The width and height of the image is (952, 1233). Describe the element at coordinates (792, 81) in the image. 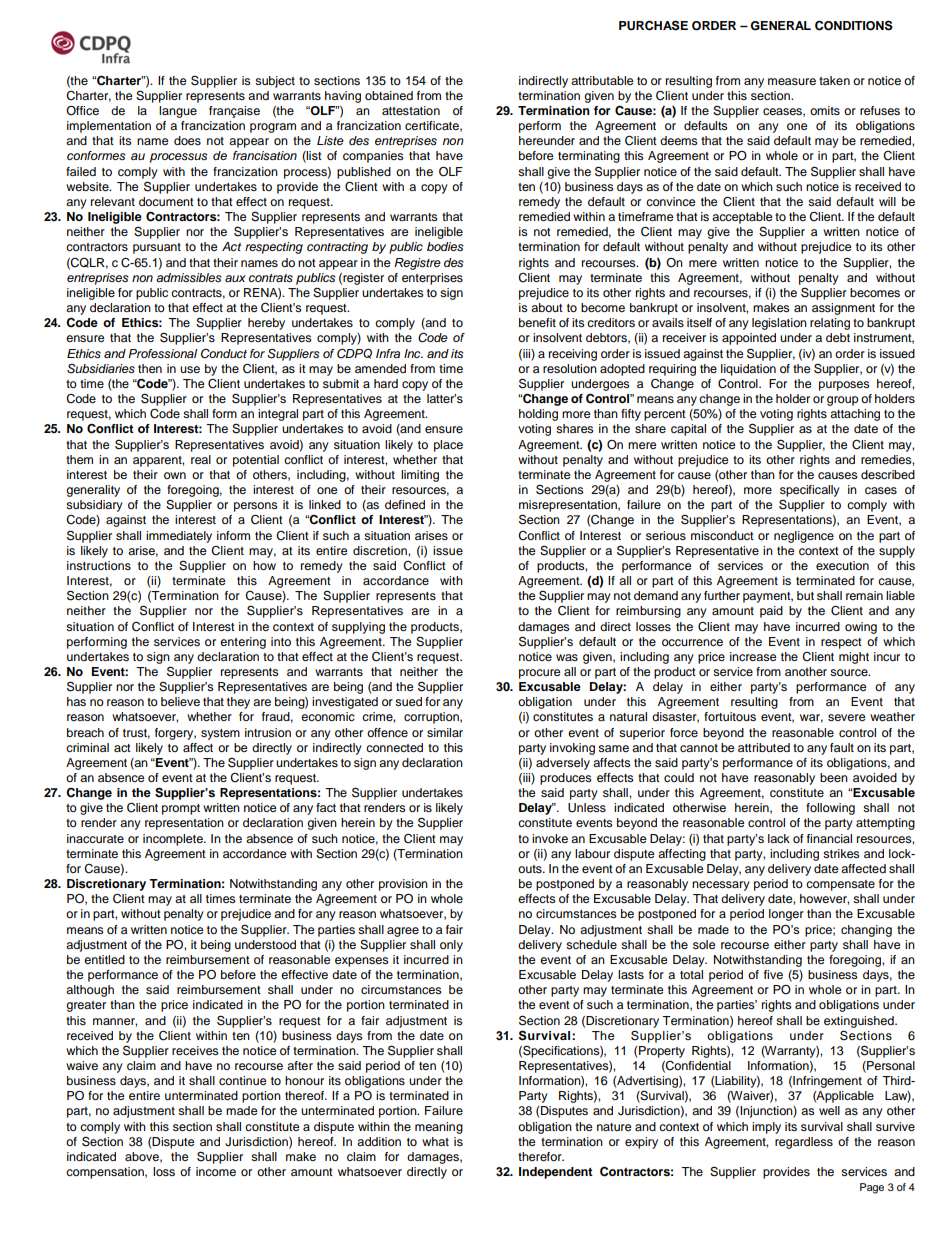

I see `measure` at that location.
